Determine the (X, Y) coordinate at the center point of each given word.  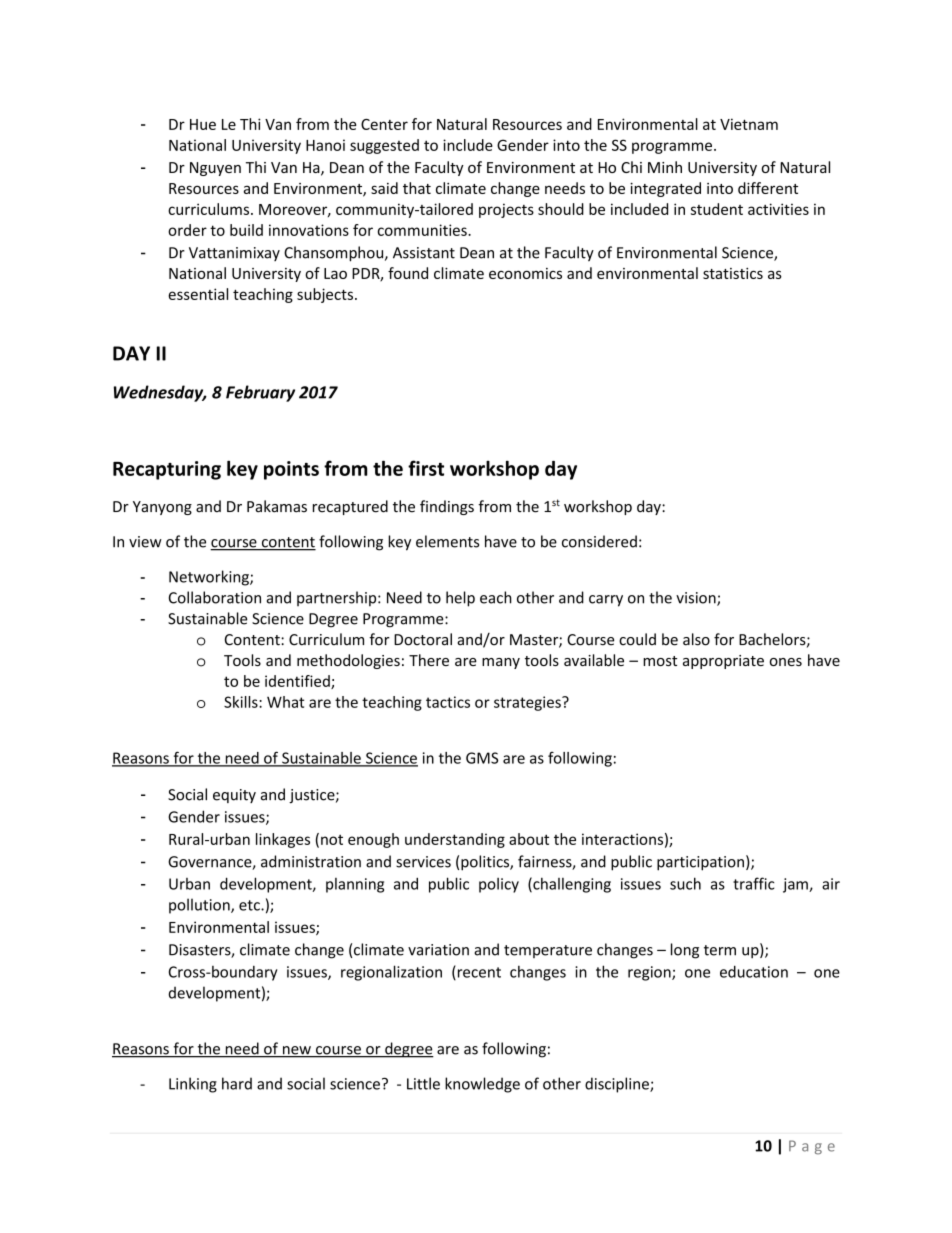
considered (599, 541)
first (426, 468)
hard (237, 1083)
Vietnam (749, 124)
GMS (482, 758)
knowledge (482, 1085)
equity (234, 796)
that (417, 188)
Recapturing (167, 470)
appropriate (723, 662)
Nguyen (215, 169)
